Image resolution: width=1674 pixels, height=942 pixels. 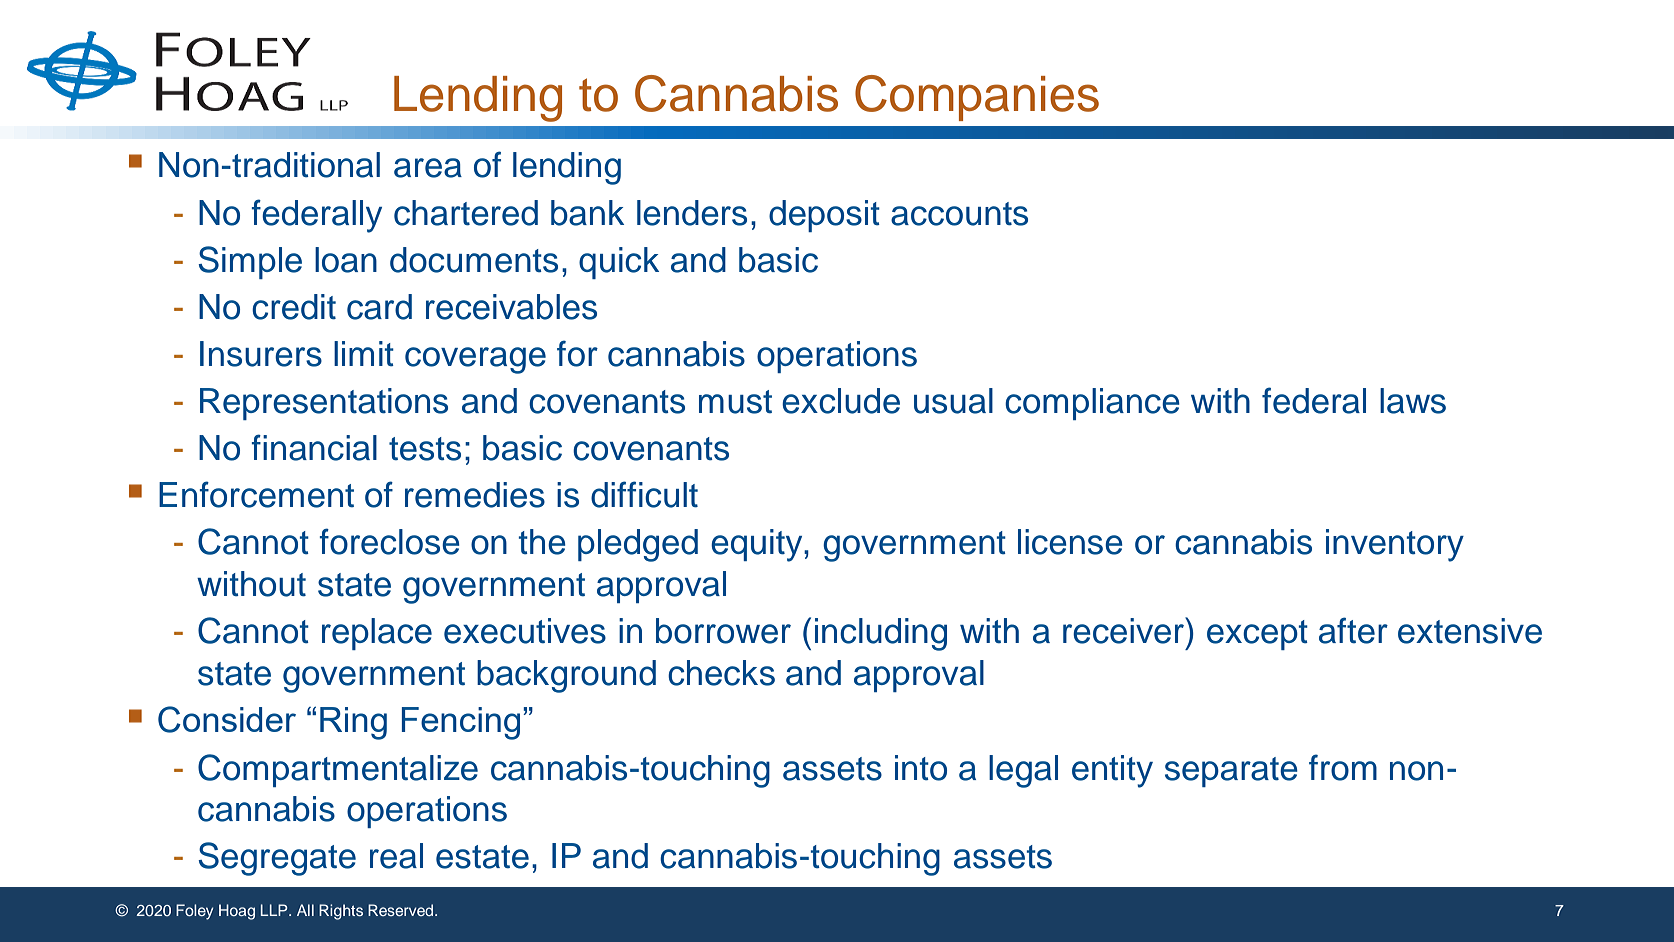 What do you see at coordinates (1413, 401) in the document?
I see `laws` at bounding box center [1413, 401].
